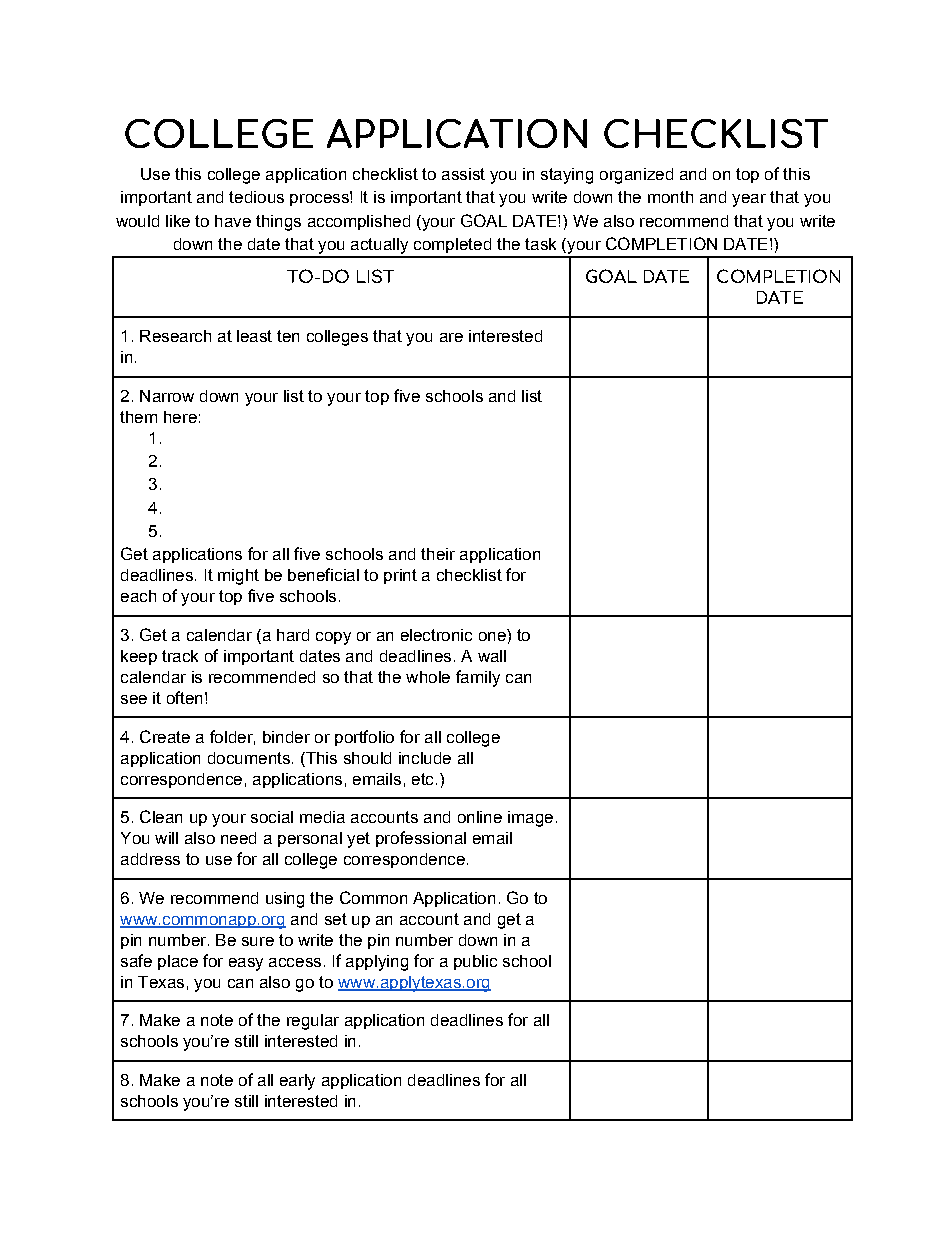 The image size is (952, 1233). What do you see at coordinates (492, 656) in the screenshot?
I see `wall` at bounding box center [492, 656].
